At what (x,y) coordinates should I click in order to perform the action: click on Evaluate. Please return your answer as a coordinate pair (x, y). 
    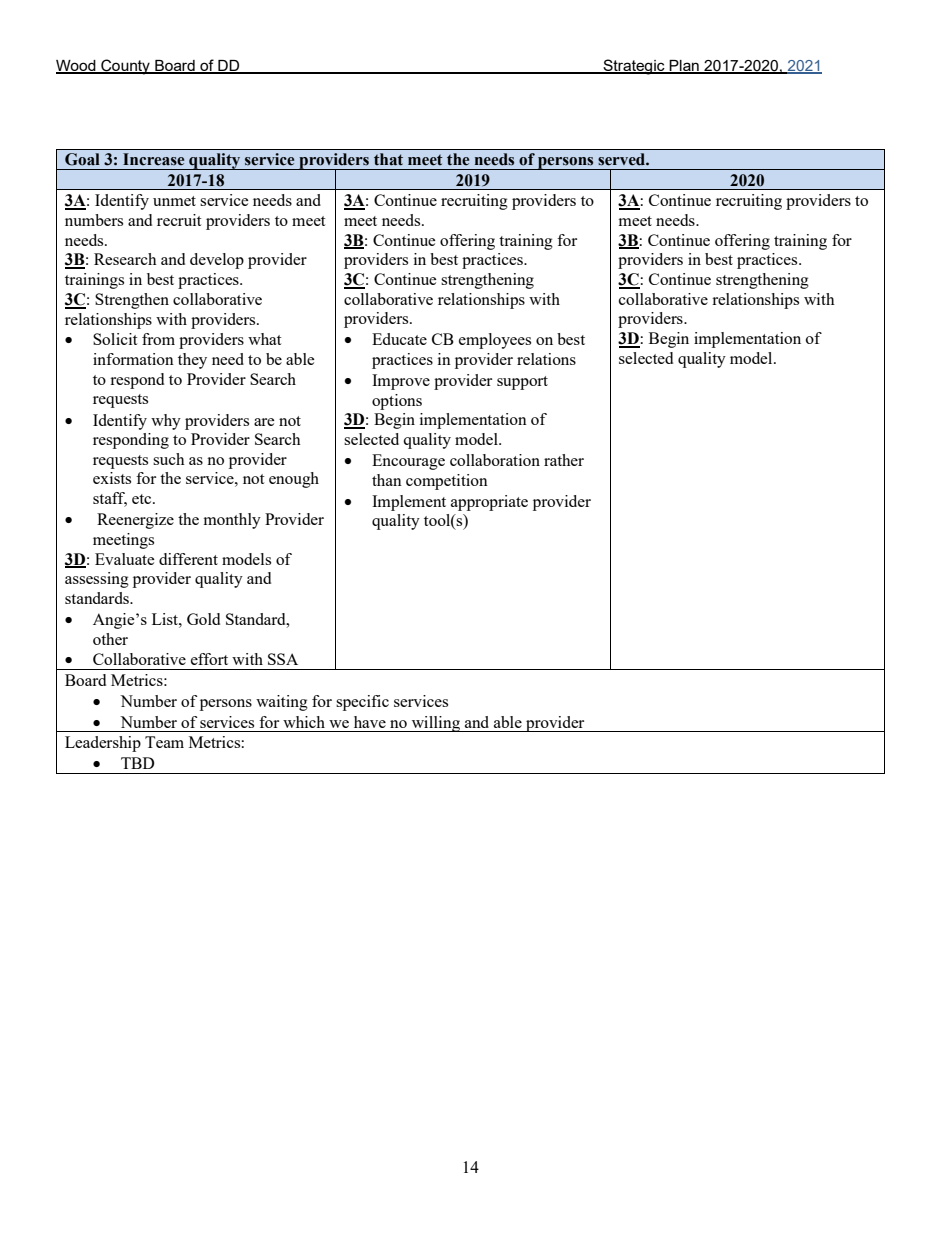
    Looking at the image, I should click on (125, 559).
